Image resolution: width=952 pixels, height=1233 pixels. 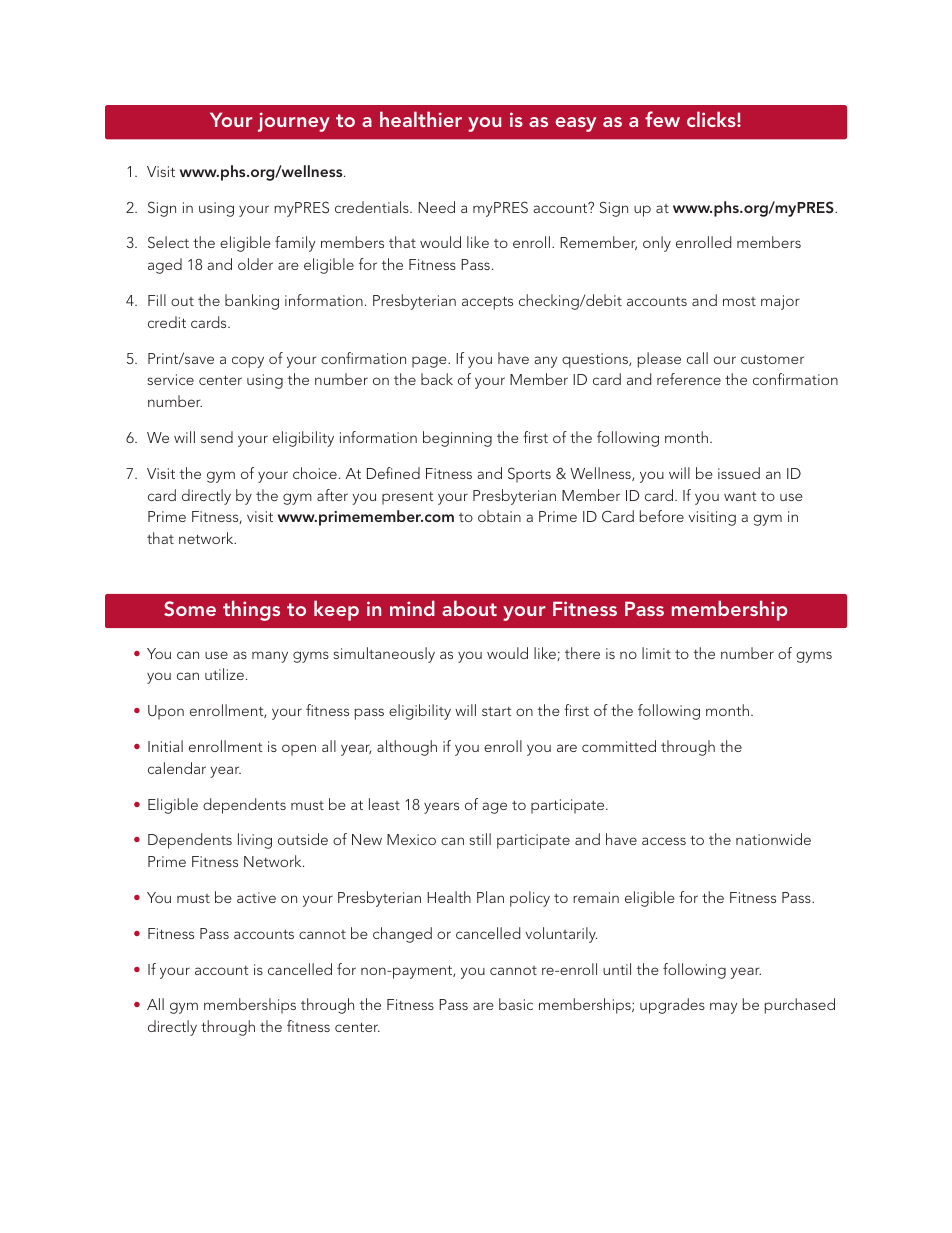 What do you see at coordinates (516, 1004) in the document?
I see `basic` at bounding box center [516, 1004].
